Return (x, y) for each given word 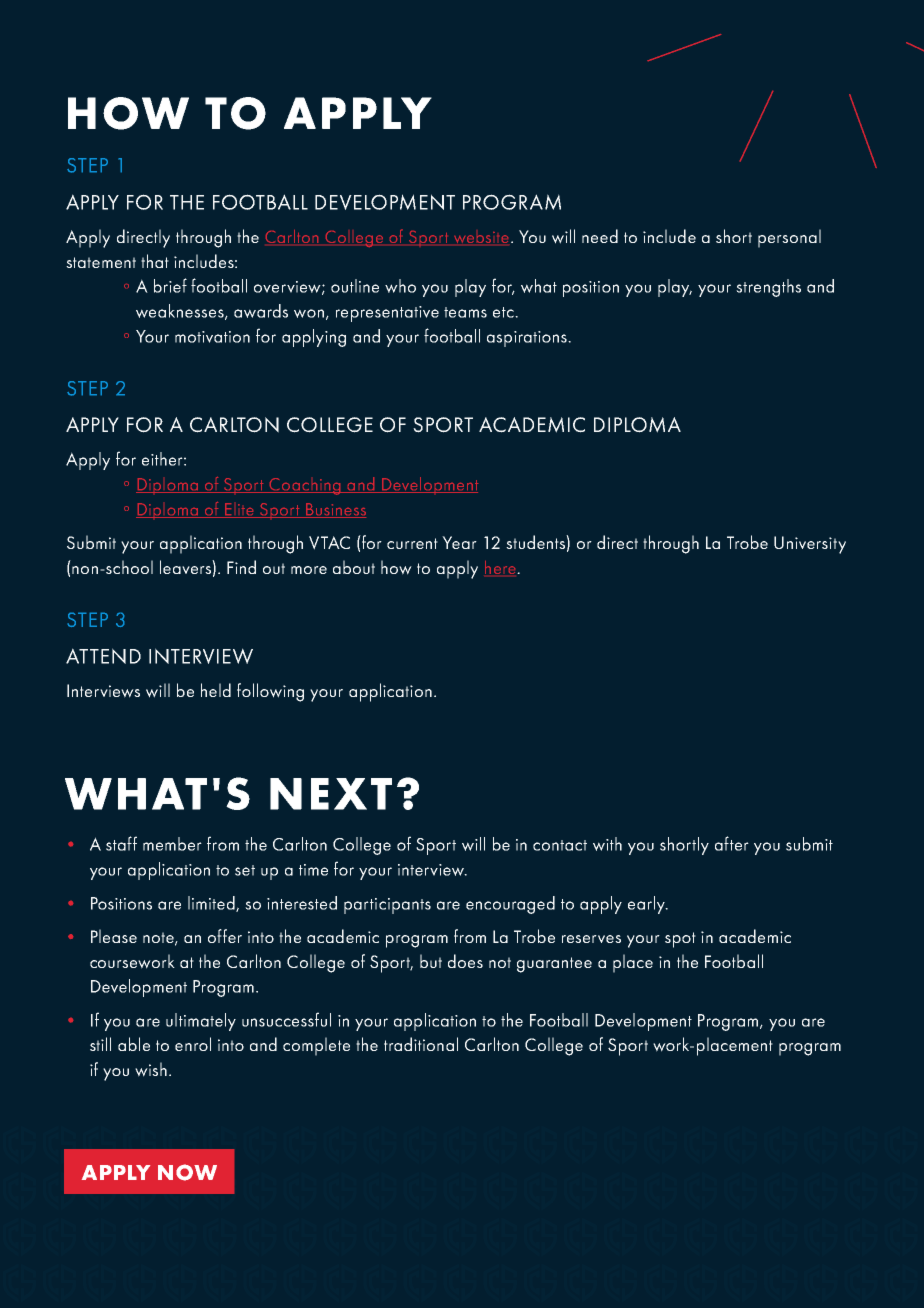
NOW (187, 1172)
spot (680, 940)
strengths (768, 288)
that (155, 261)
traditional (421, 1044)
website (481, 237)
